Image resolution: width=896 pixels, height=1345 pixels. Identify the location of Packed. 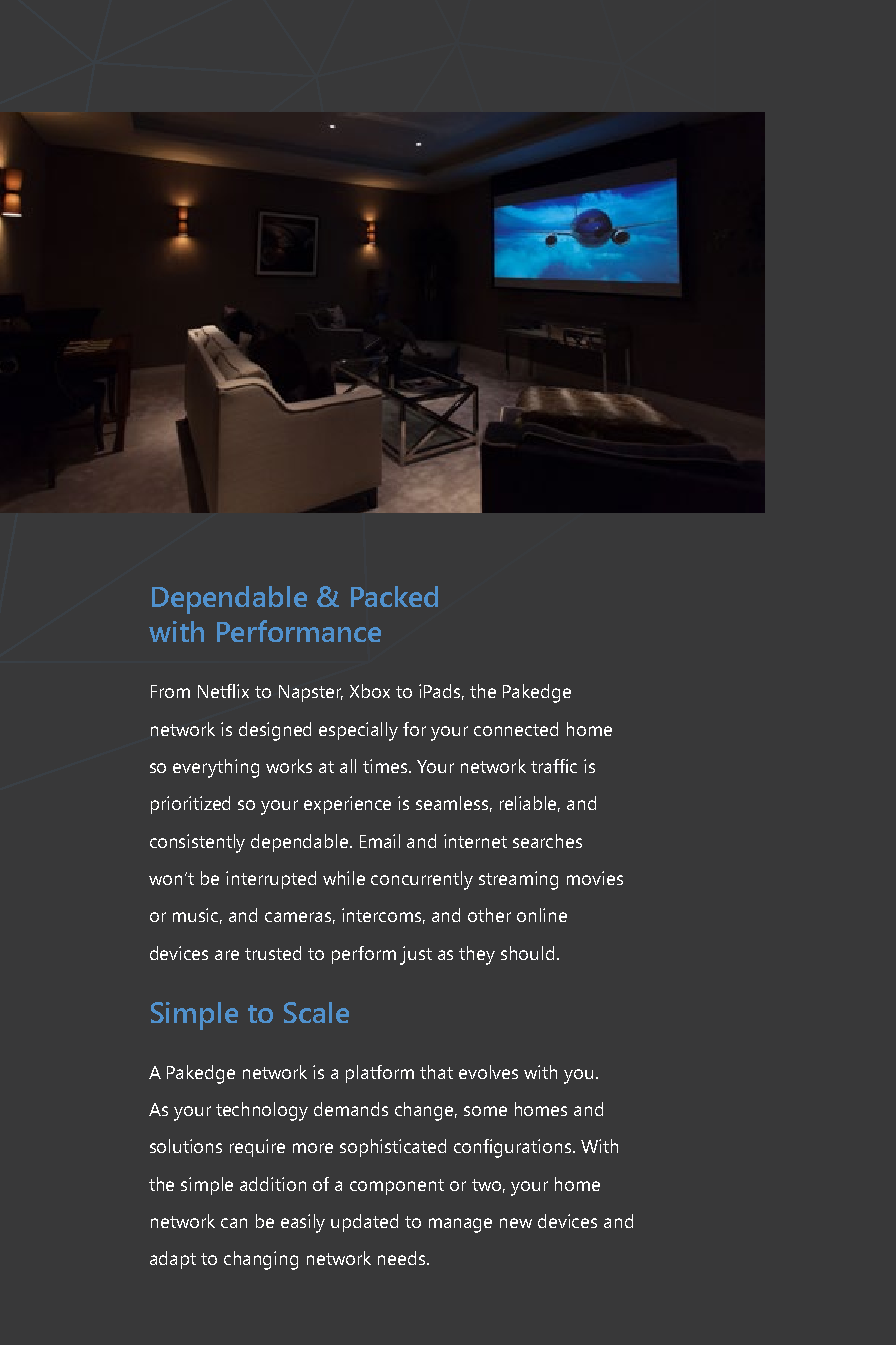
(394, 596).
